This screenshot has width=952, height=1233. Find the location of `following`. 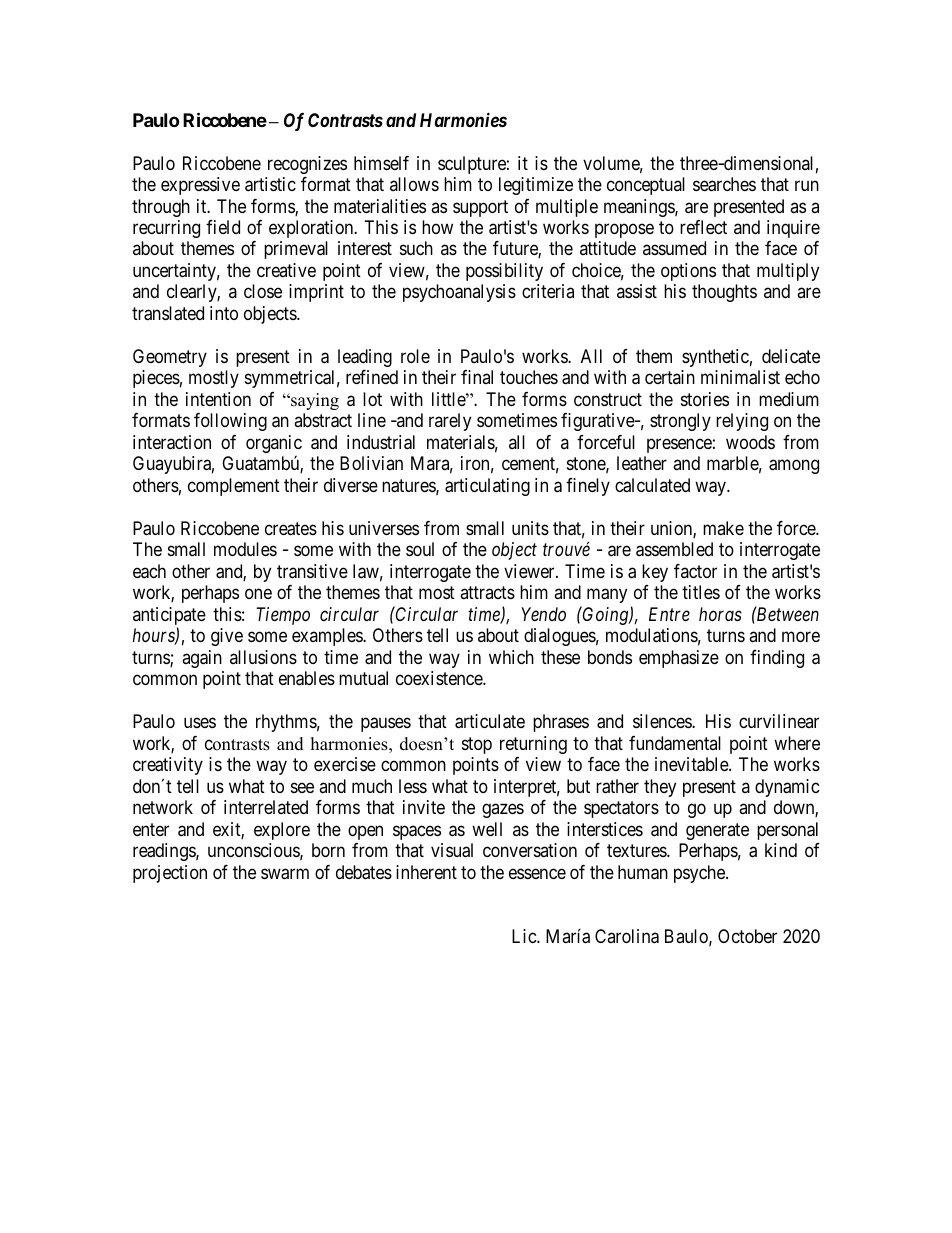

following is located at coordinates (230, 422).
